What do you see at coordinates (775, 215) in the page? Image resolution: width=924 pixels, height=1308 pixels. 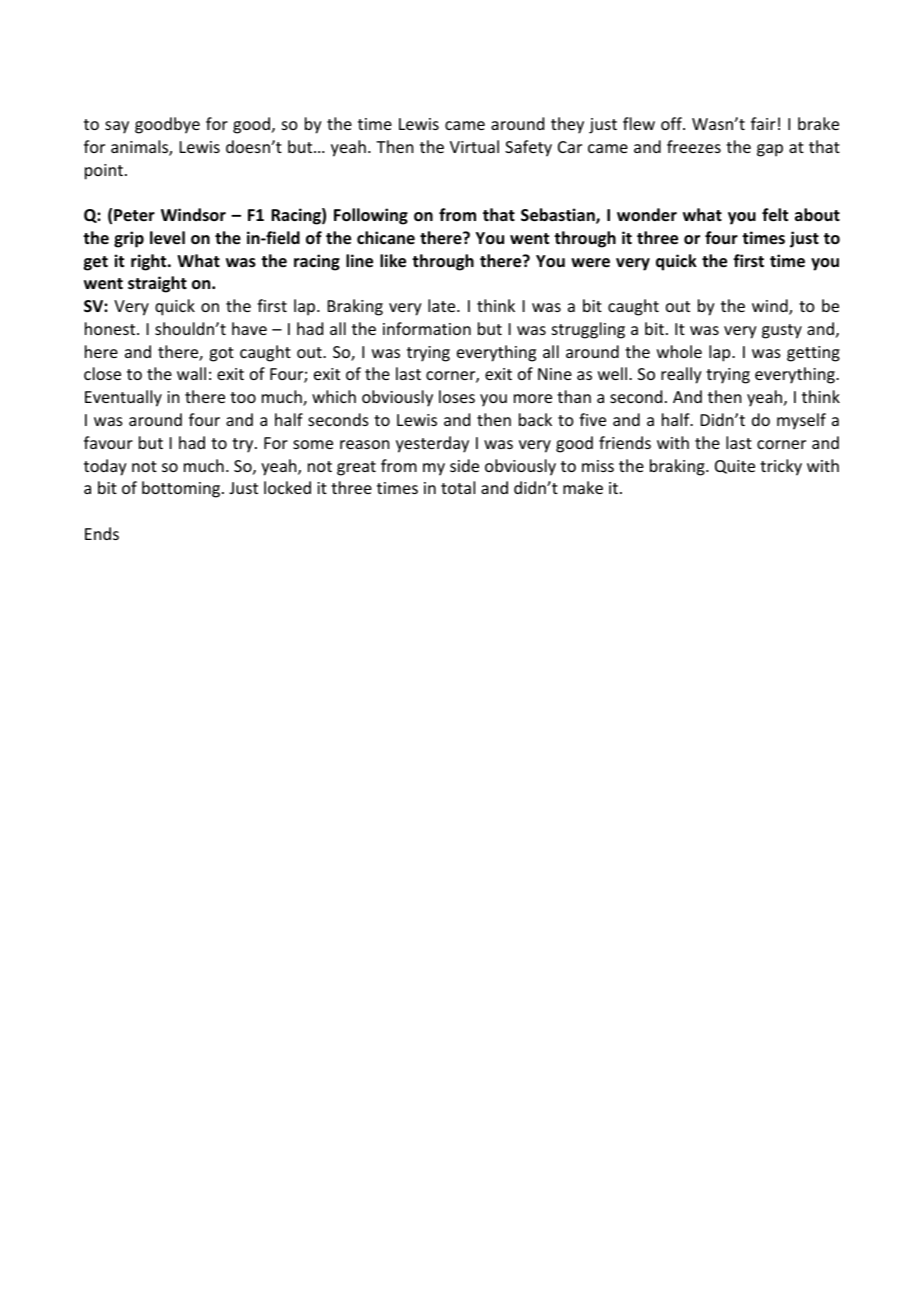 I see `felt` at bounding box center [775, 215].
